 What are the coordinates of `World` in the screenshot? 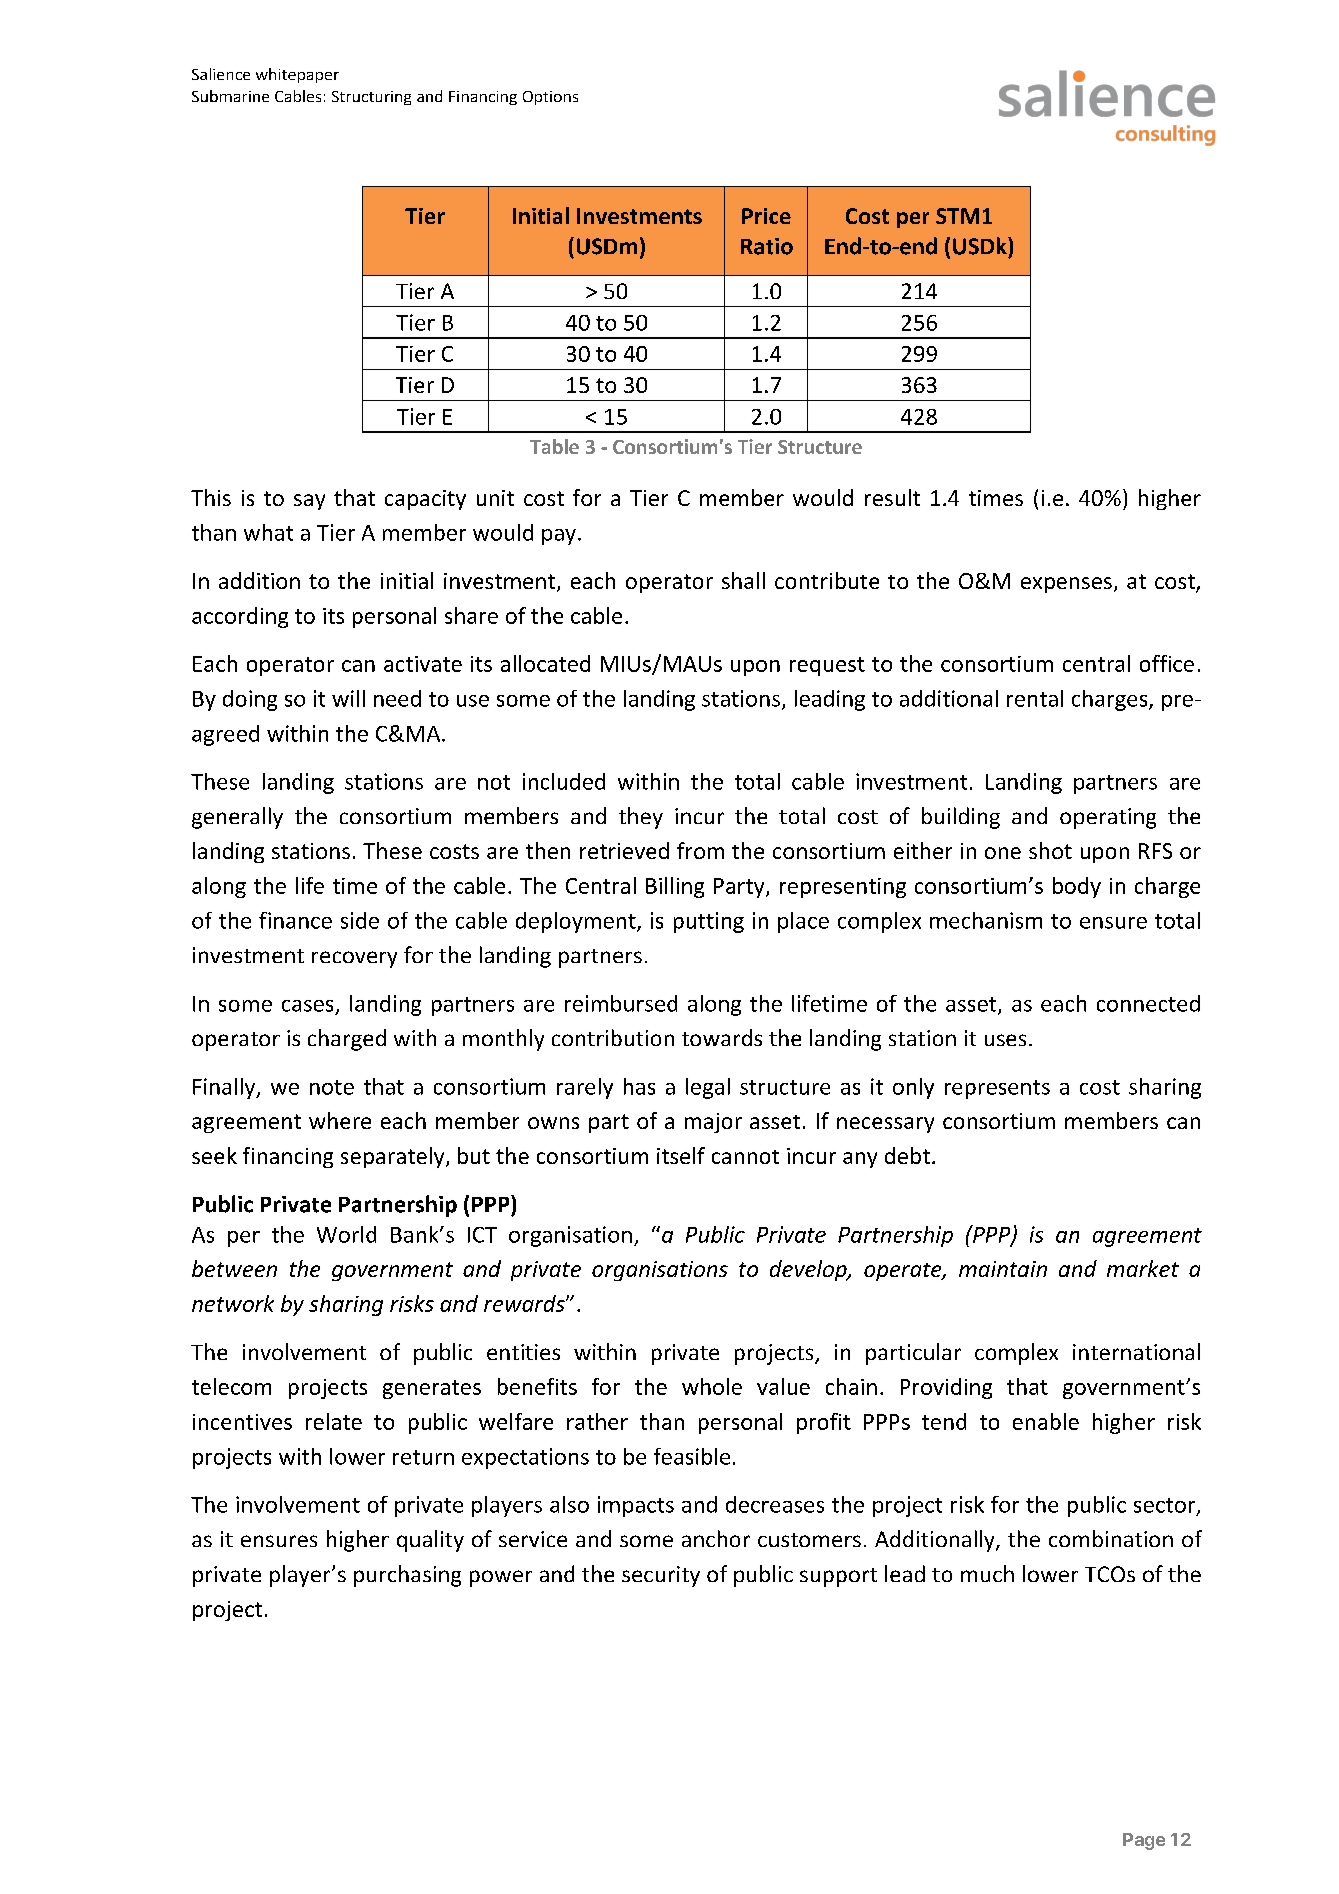 It's located at (346, 1234).
